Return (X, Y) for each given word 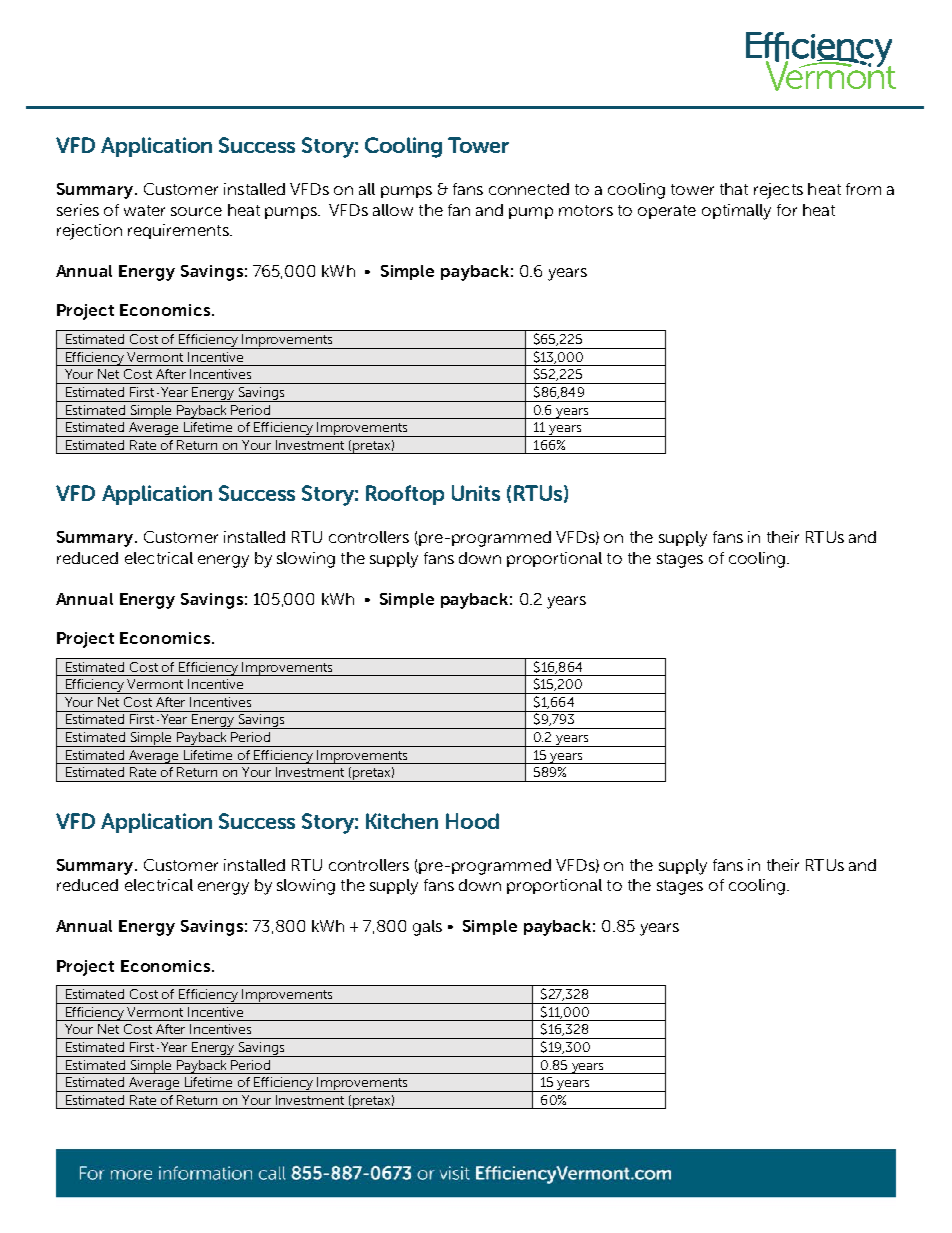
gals (427, 928)
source (196, 211)
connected (529, 189)
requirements (179, 231)
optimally (736, 212)
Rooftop (405, 495)
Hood (472, 821)
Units (476, 493)
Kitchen (402, 821)
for (787, 210)
